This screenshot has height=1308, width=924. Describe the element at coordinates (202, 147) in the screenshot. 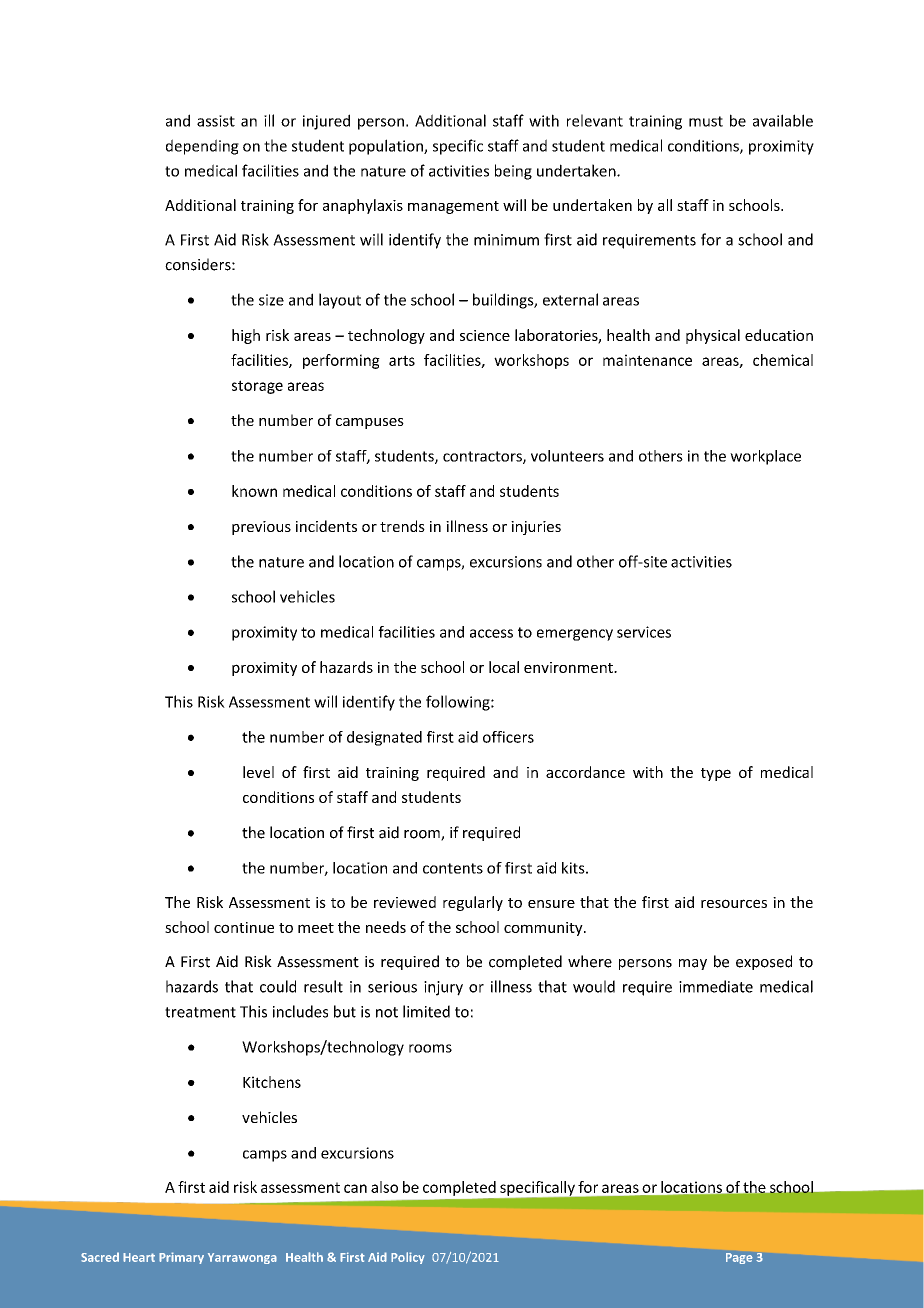

I see `depending` at that location.
